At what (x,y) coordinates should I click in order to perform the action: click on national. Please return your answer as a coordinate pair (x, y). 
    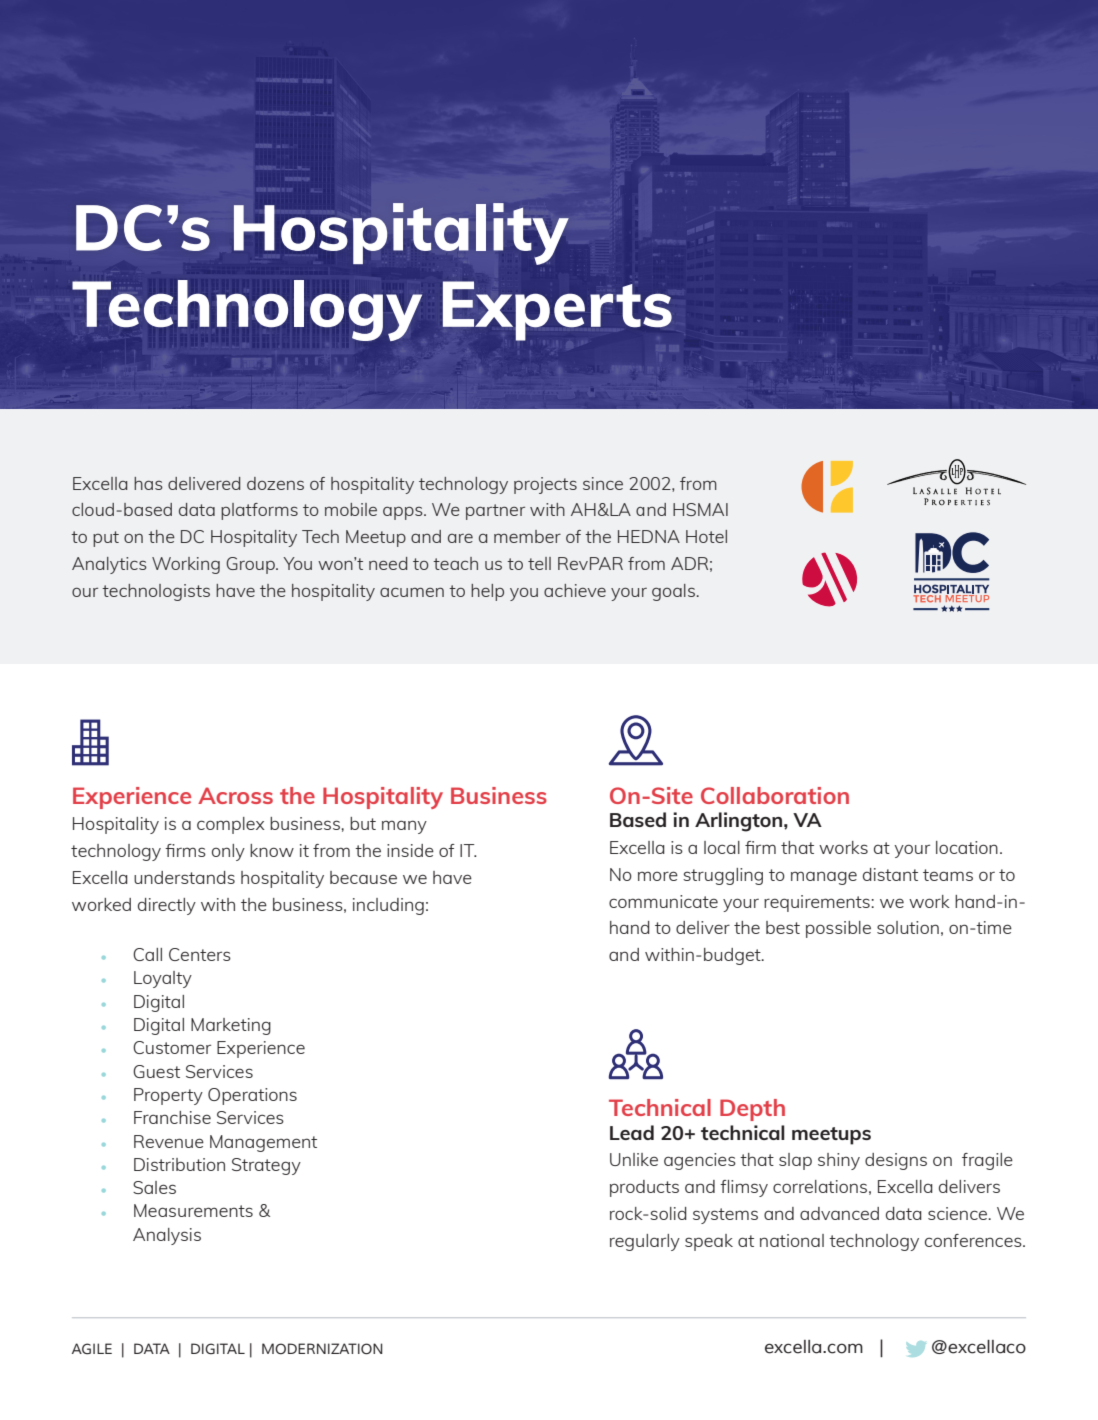
    Looking at the image, I should click on (792, 1240).
